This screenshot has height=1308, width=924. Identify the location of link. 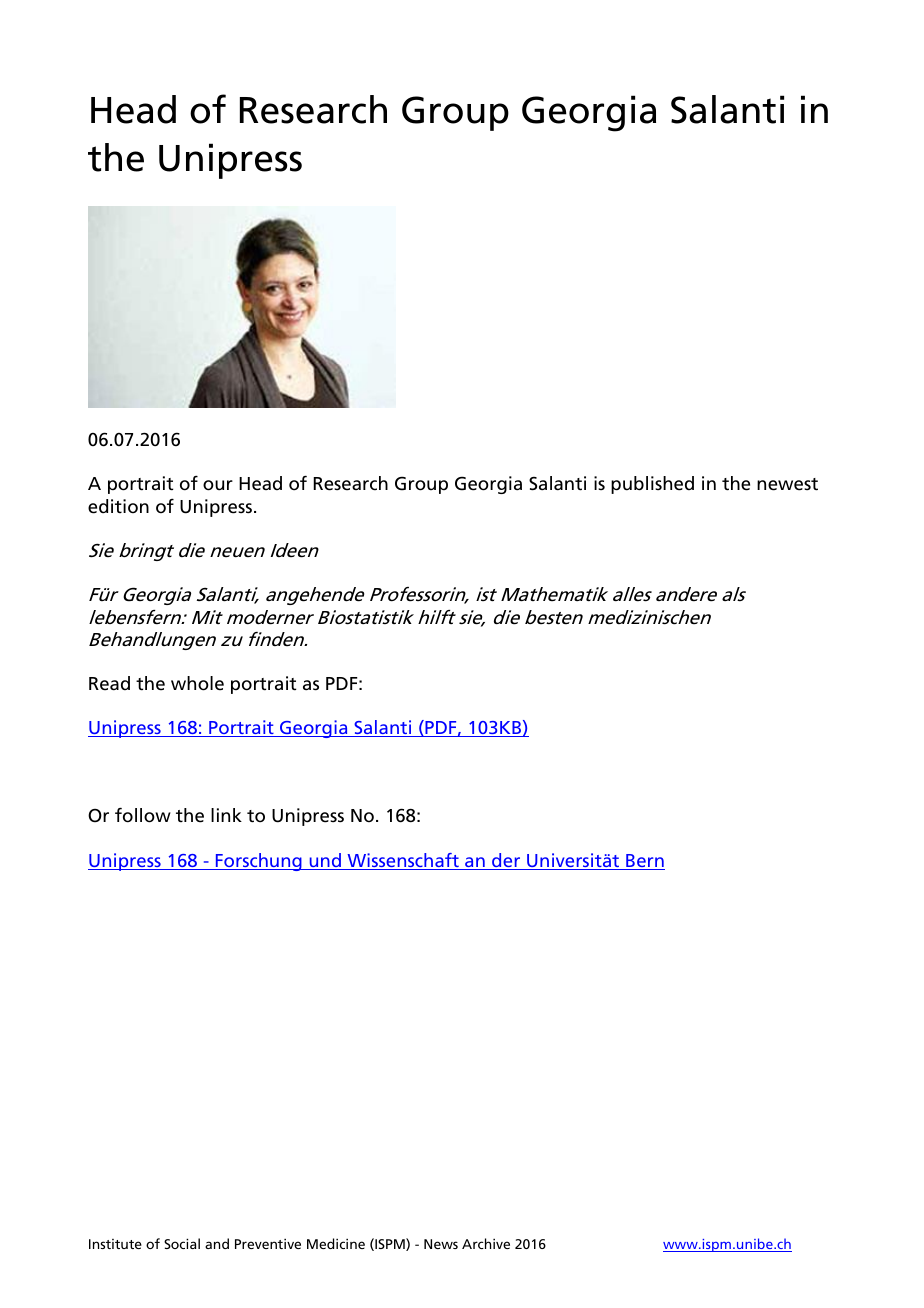
(226, 815).
